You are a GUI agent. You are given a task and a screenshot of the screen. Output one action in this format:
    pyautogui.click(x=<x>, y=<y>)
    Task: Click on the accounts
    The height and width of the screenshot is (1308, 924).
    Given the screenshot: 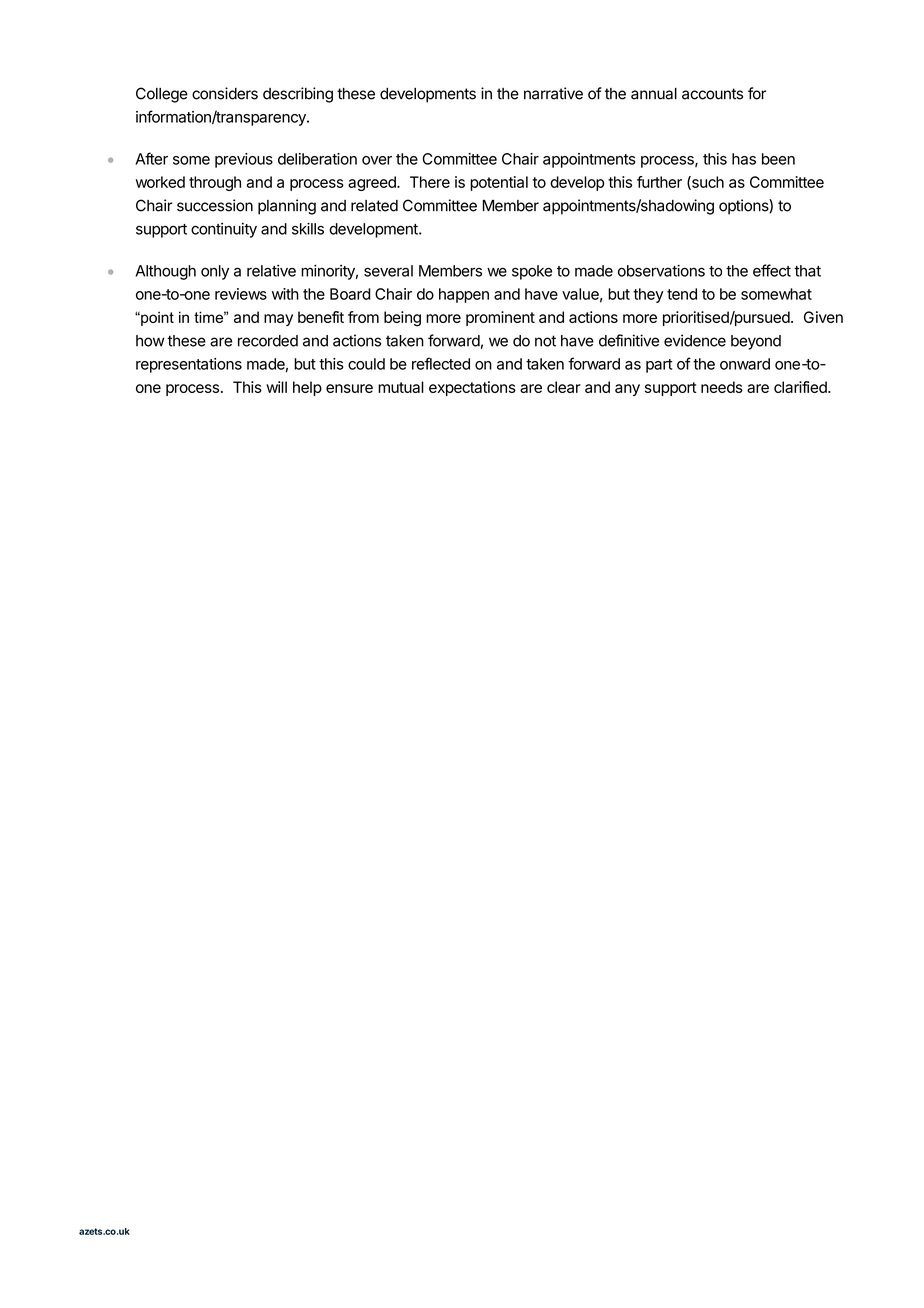 What is the action you would take?
    pyautogui.click(x=712, y=94)
